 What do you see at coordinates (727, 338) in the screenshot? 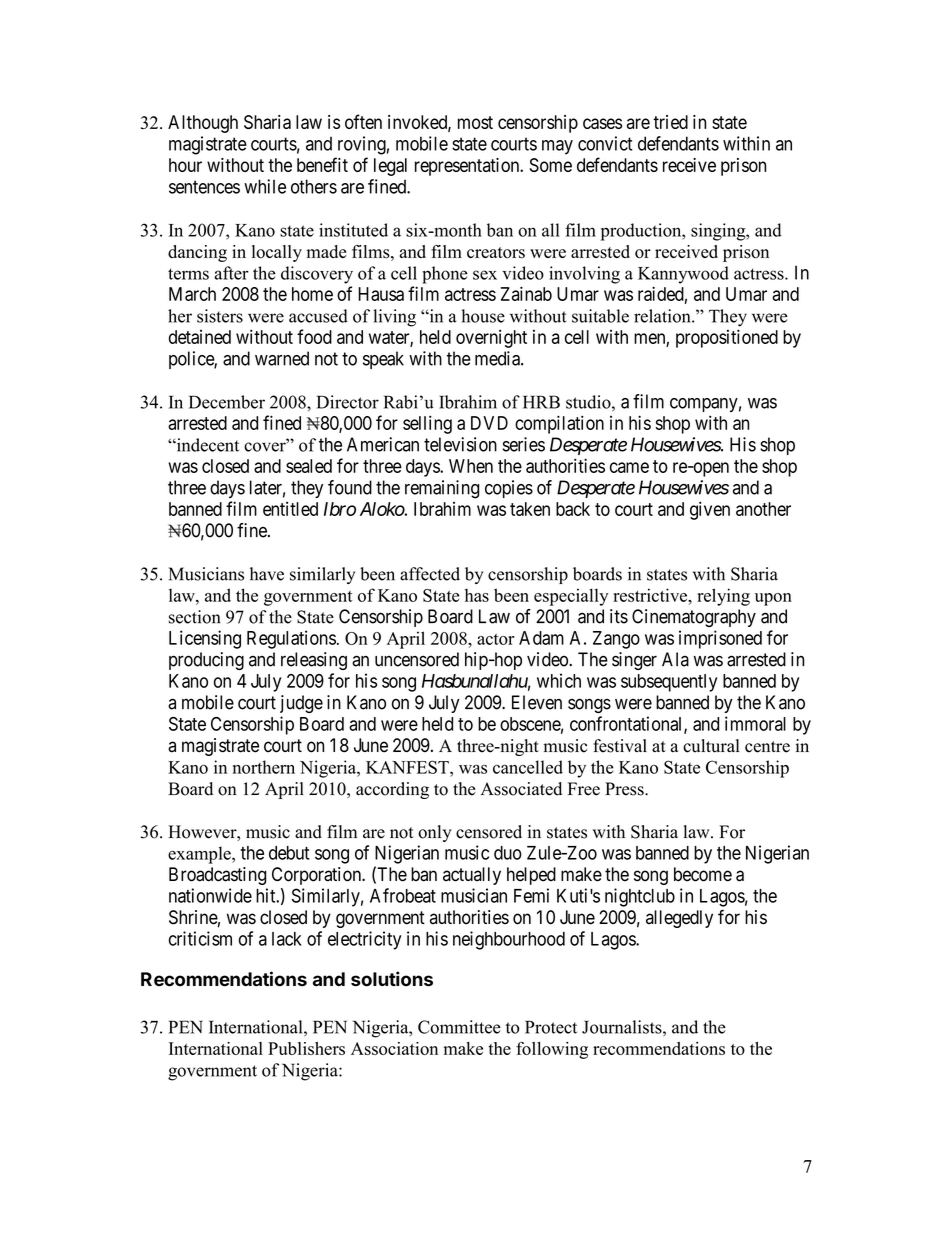
I see `propositioned` at bounding box center [727, 338].
